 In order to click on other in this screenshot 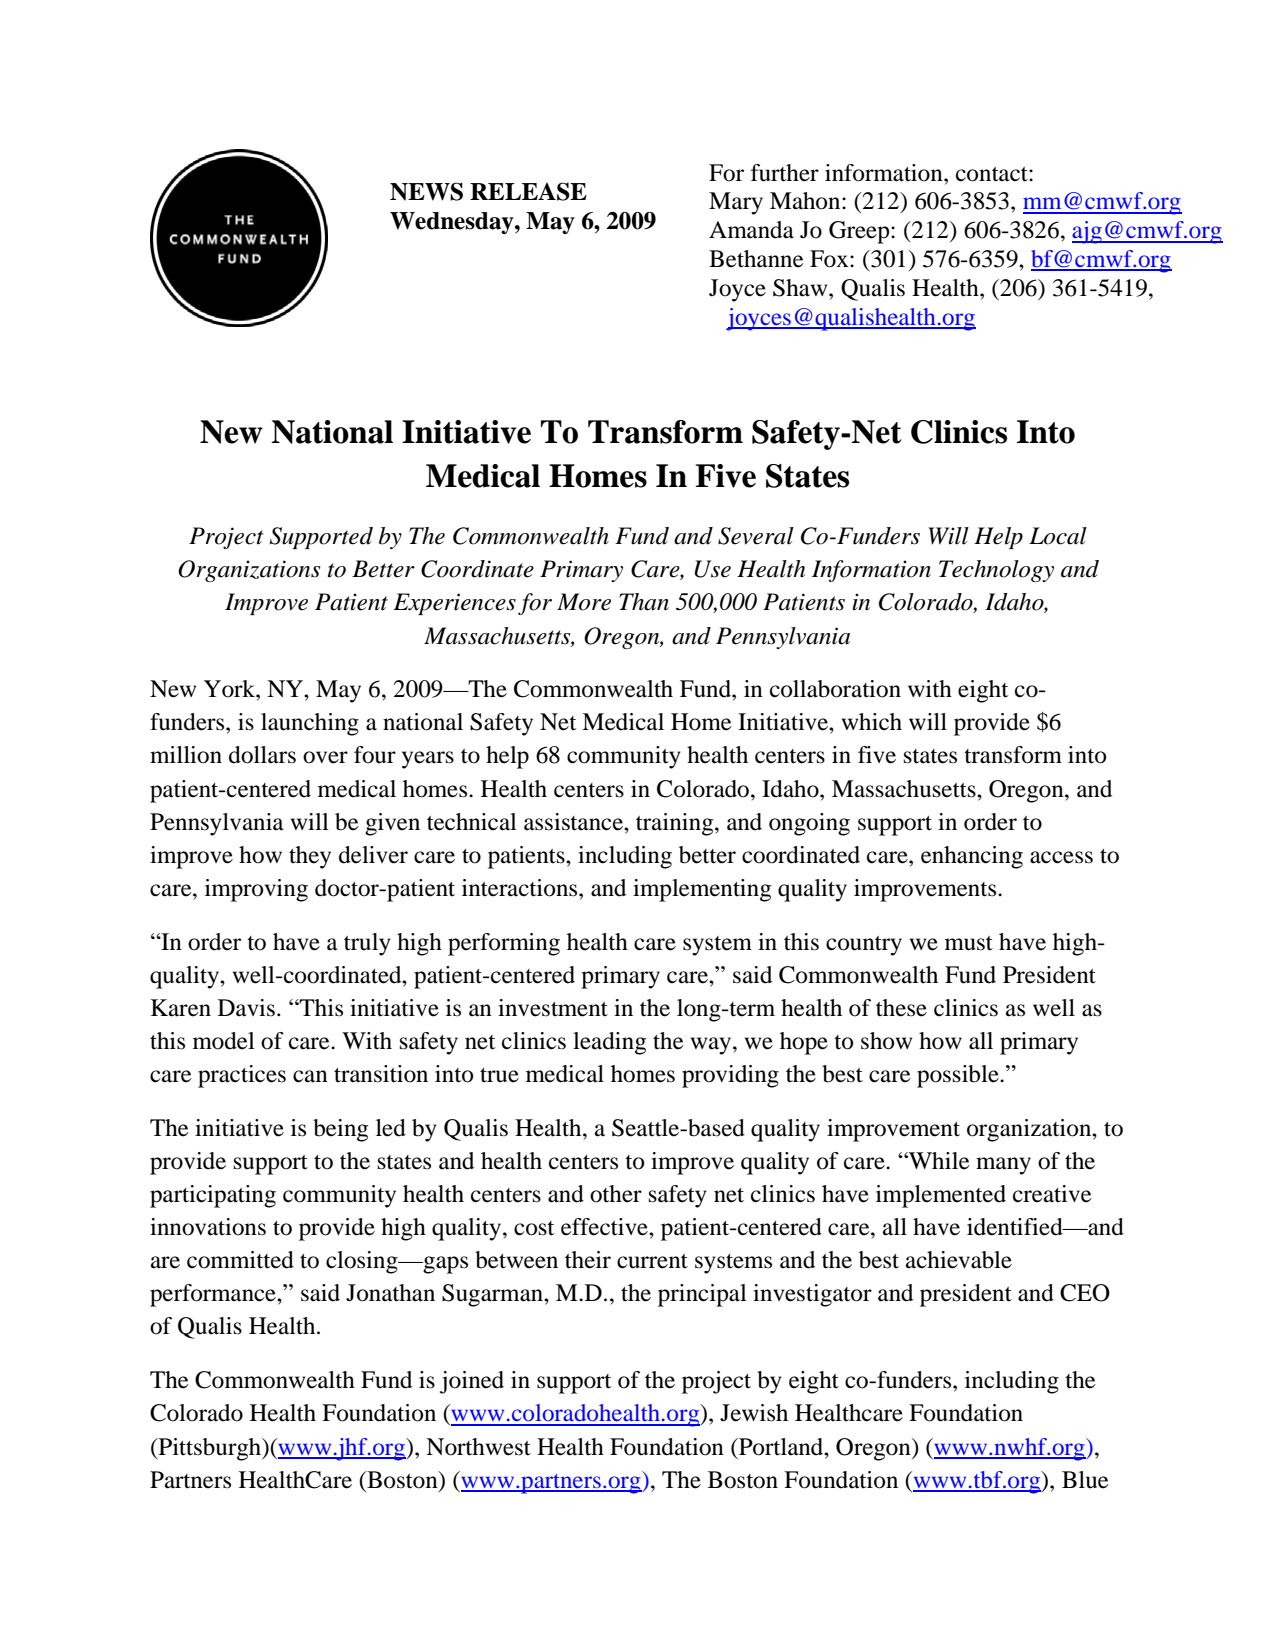, I will do `click(616, 1194)`.
